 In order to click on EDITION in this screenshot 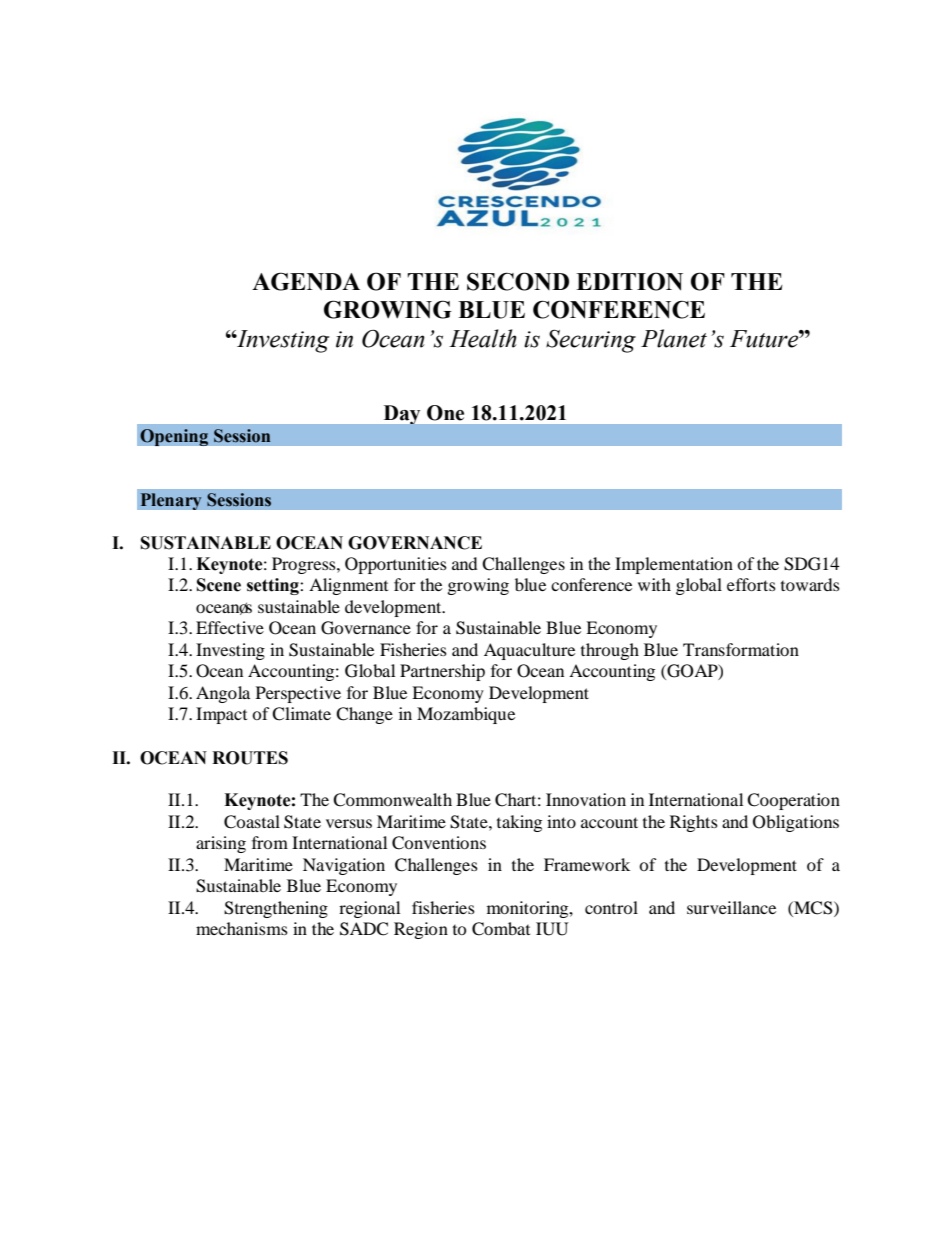, I will do `click(629, 281)`.
